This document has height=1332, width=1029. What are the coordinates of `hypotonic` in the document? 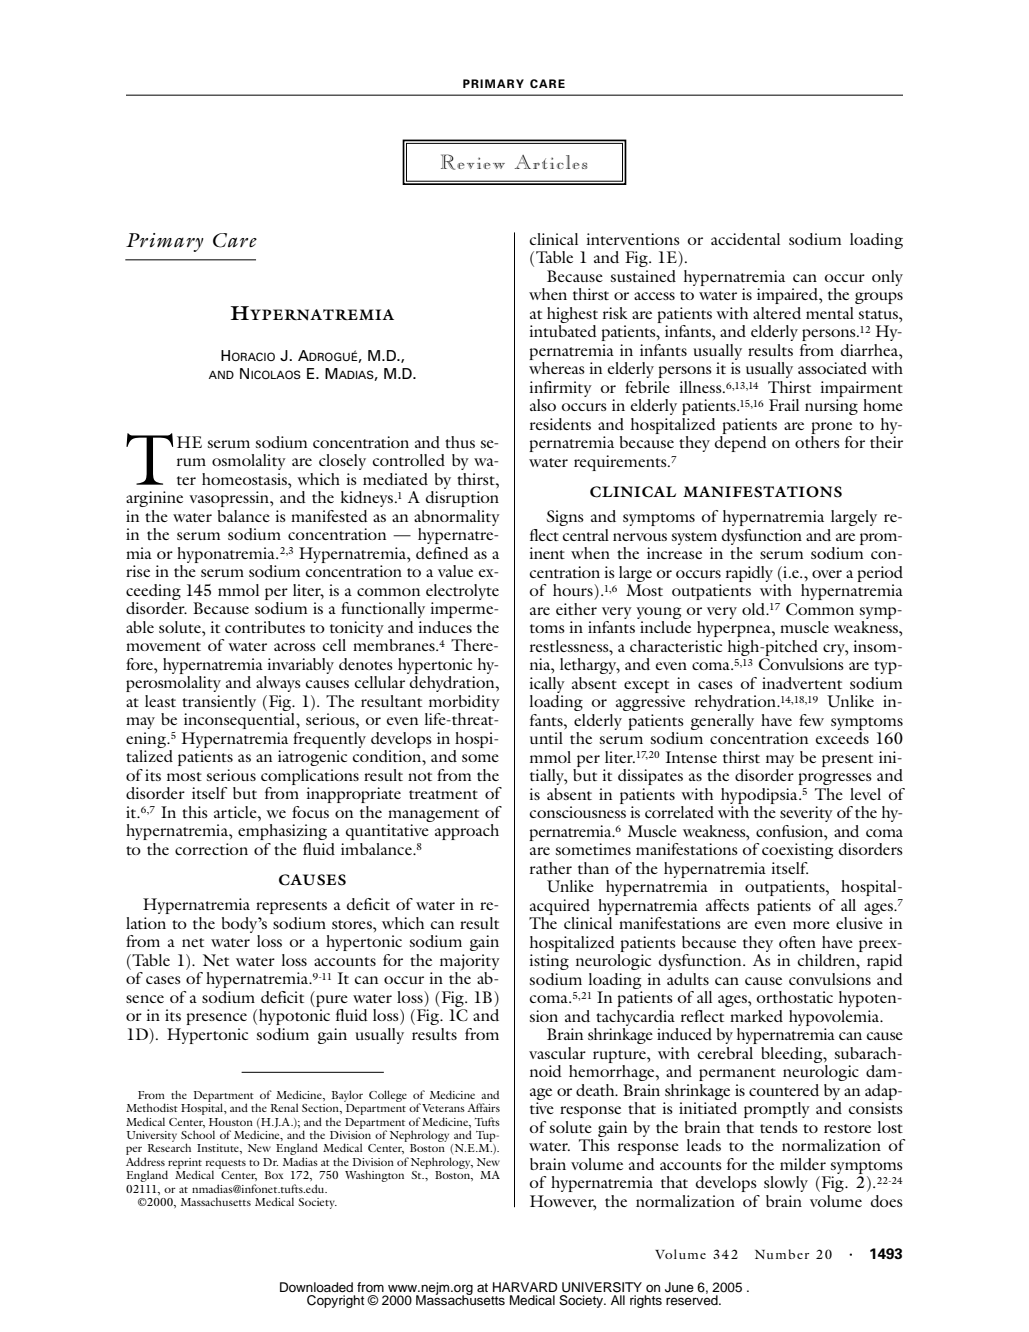 It's located at (294, 1017).
